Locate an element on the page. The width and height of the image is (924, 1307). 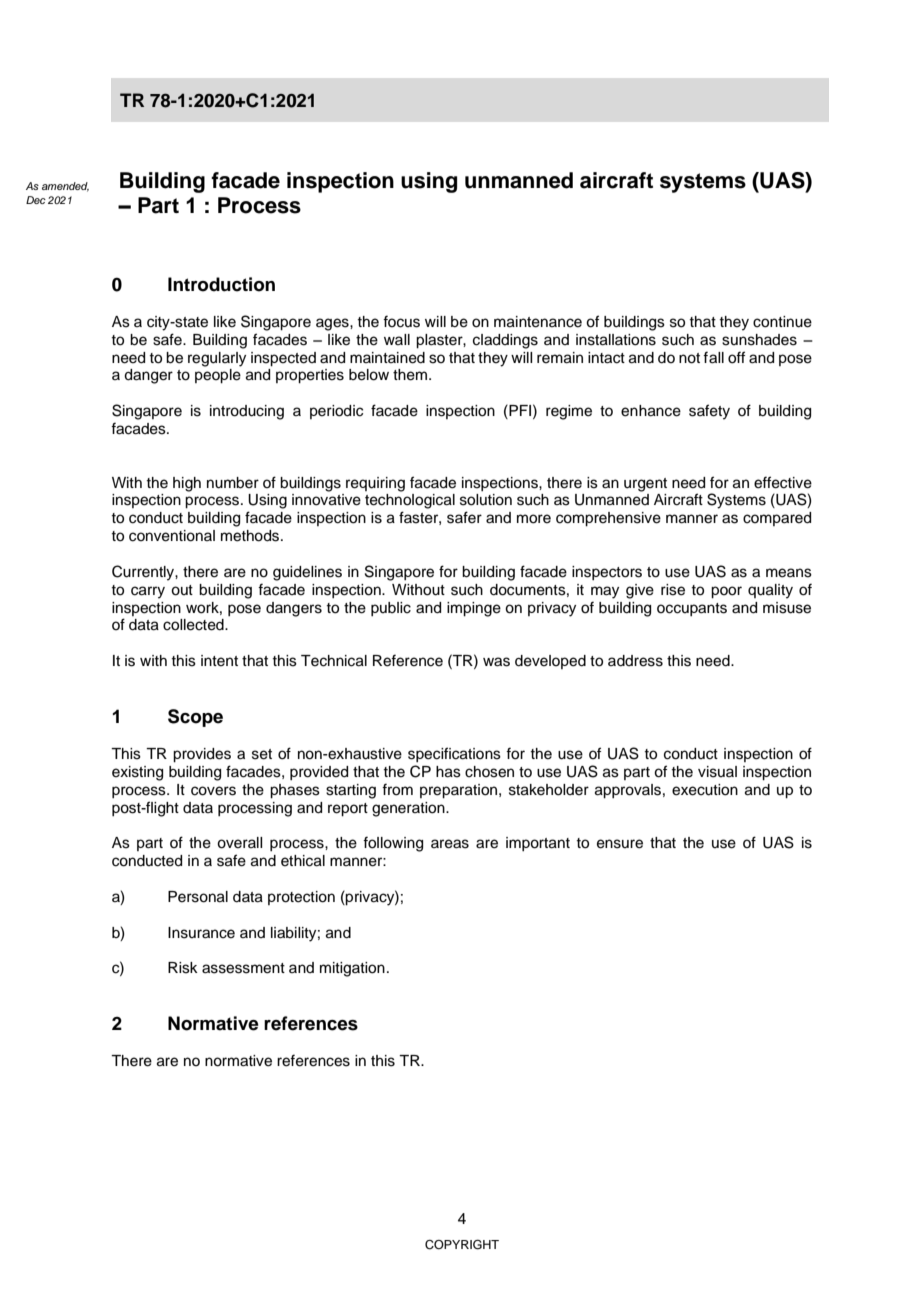
focus is located at coordinates (401, 321).
